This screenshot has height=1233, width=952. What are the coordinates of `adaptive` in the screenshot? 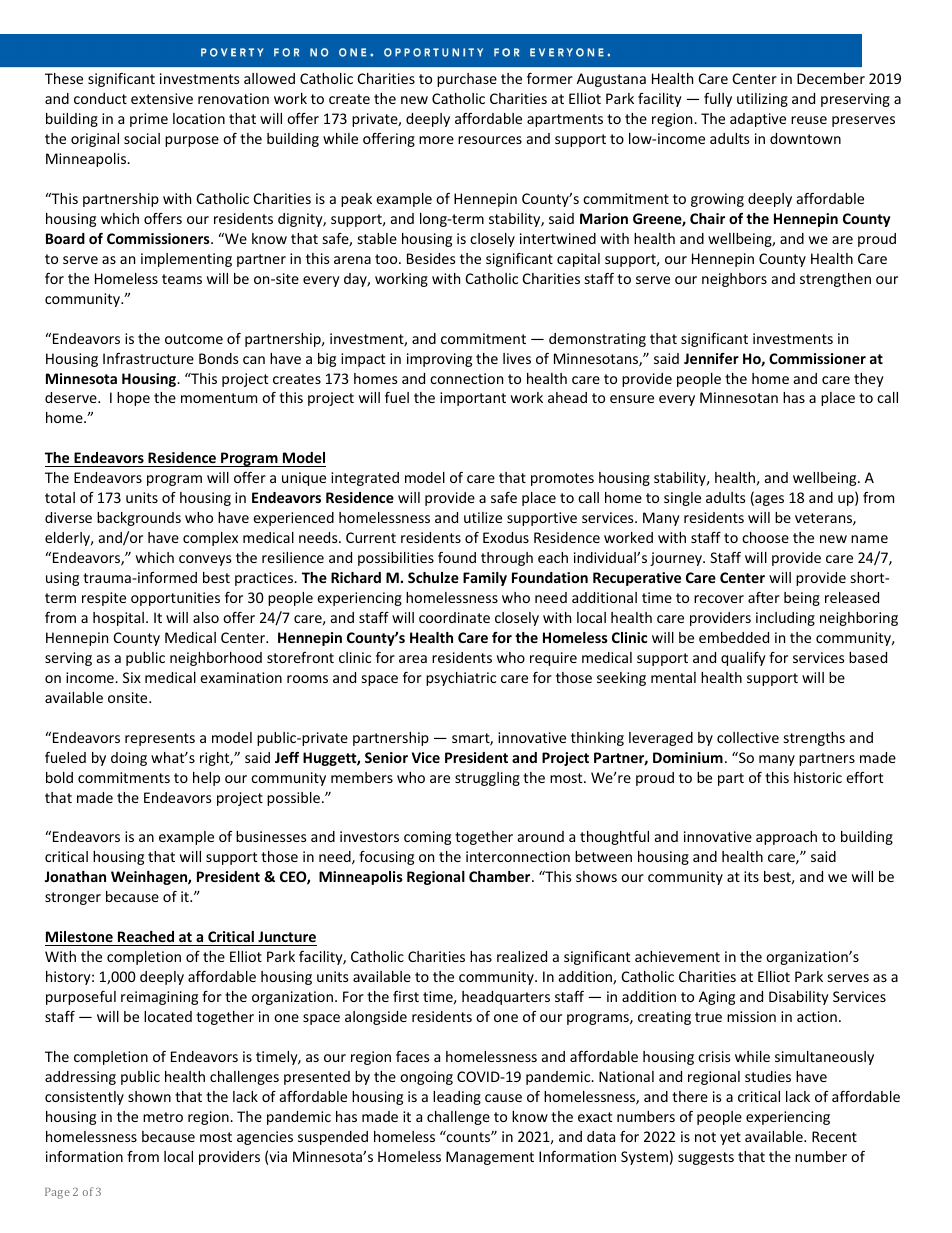 It's located at (758, 120).
